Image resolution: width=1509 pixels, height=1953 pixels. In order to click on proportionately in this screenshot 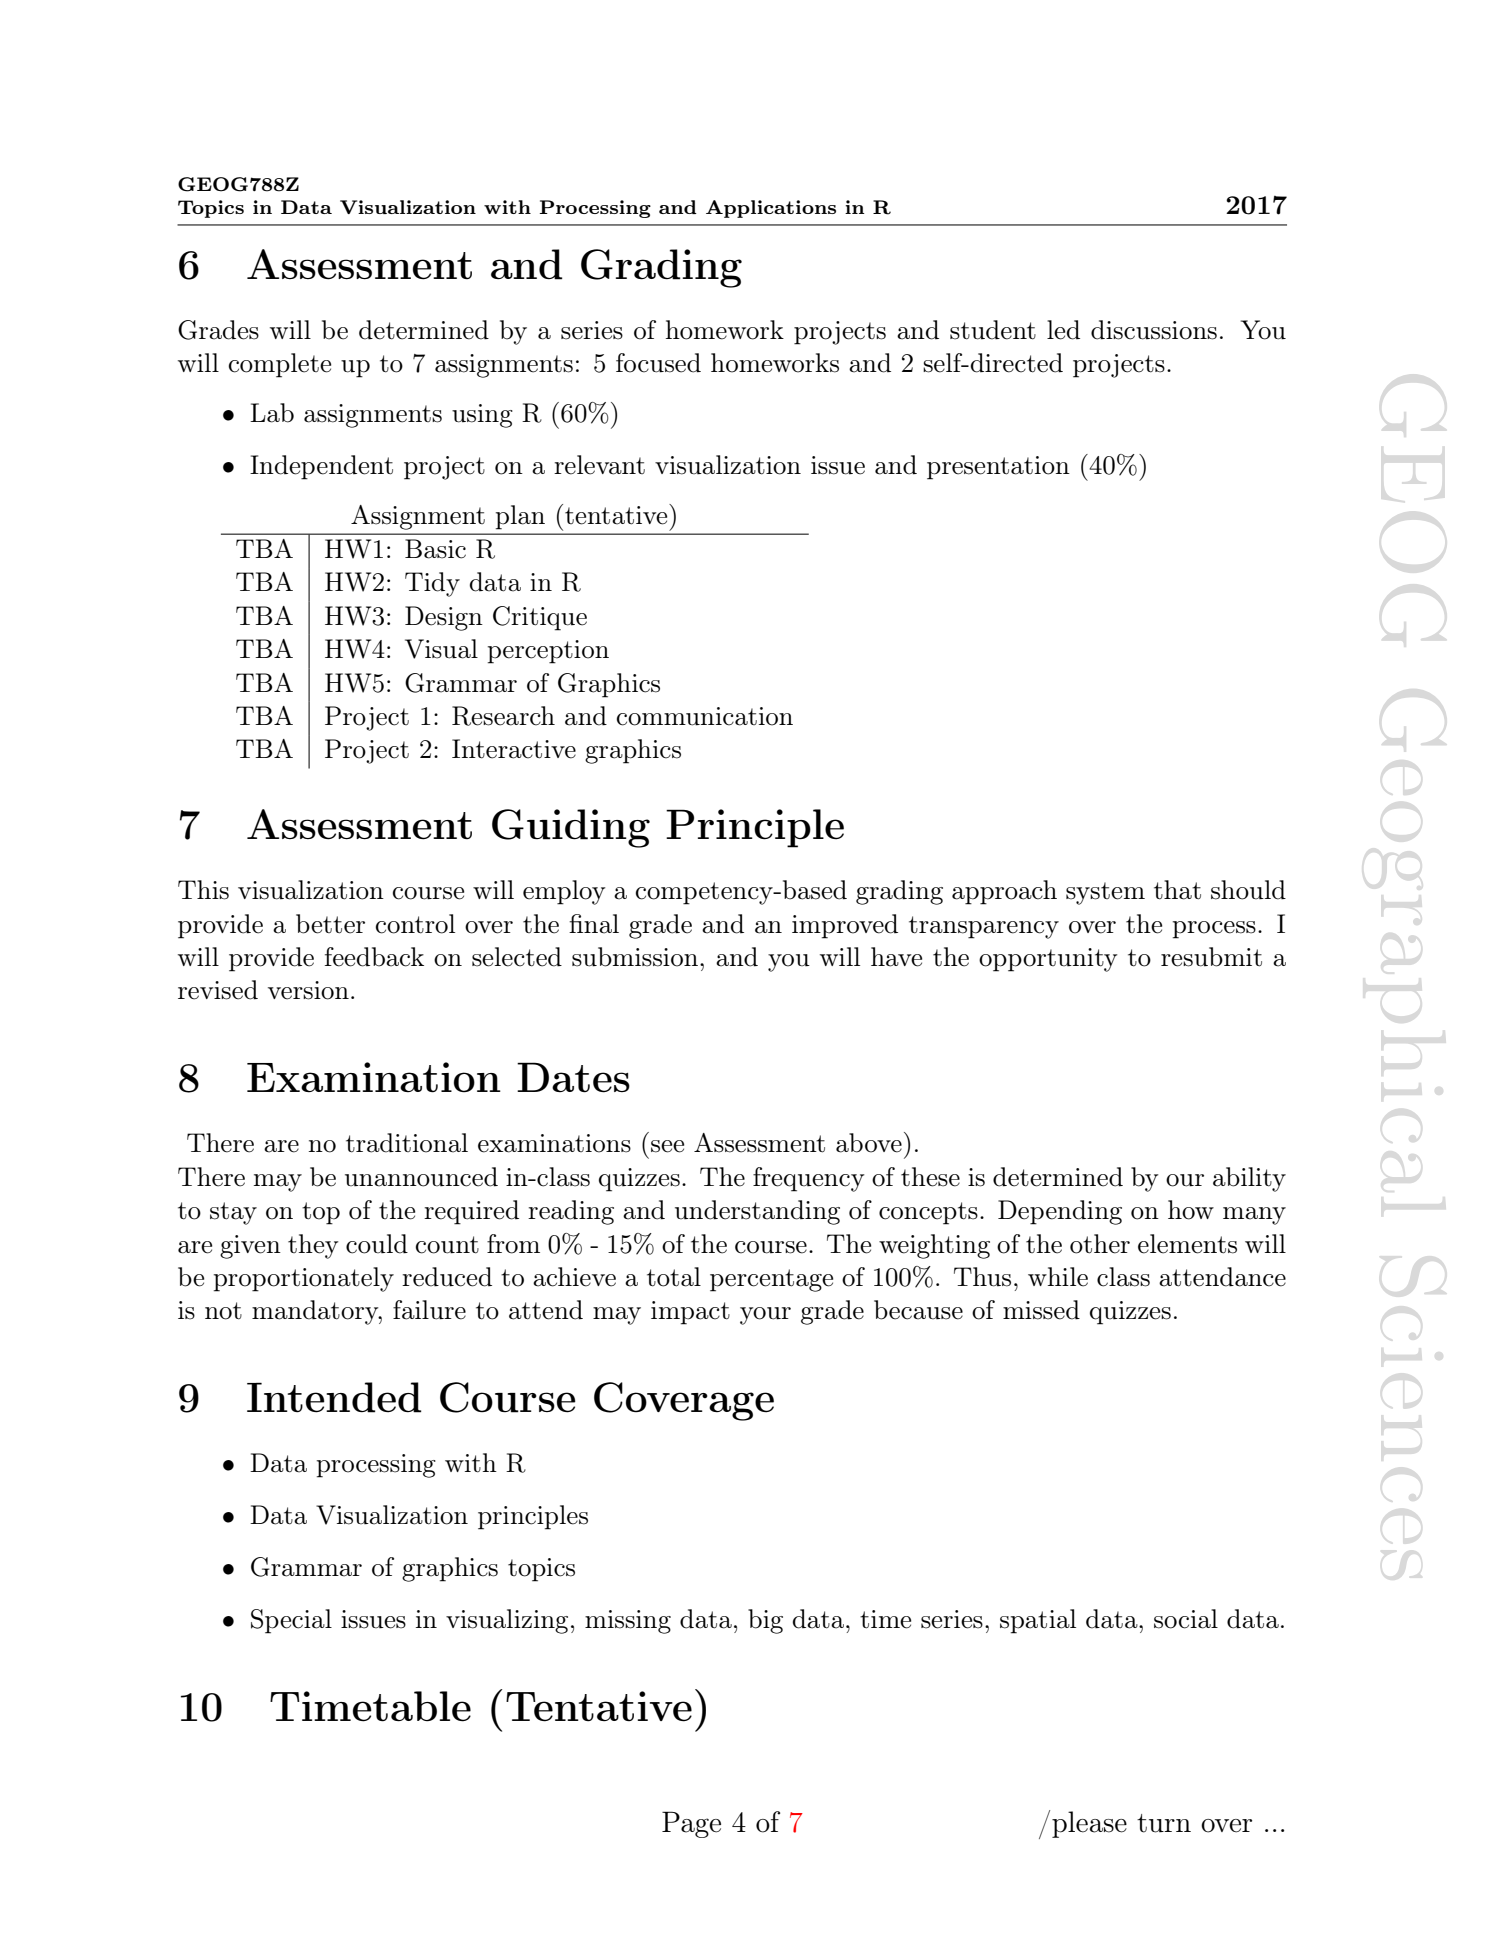, I will do `click(304, 1279)`.
